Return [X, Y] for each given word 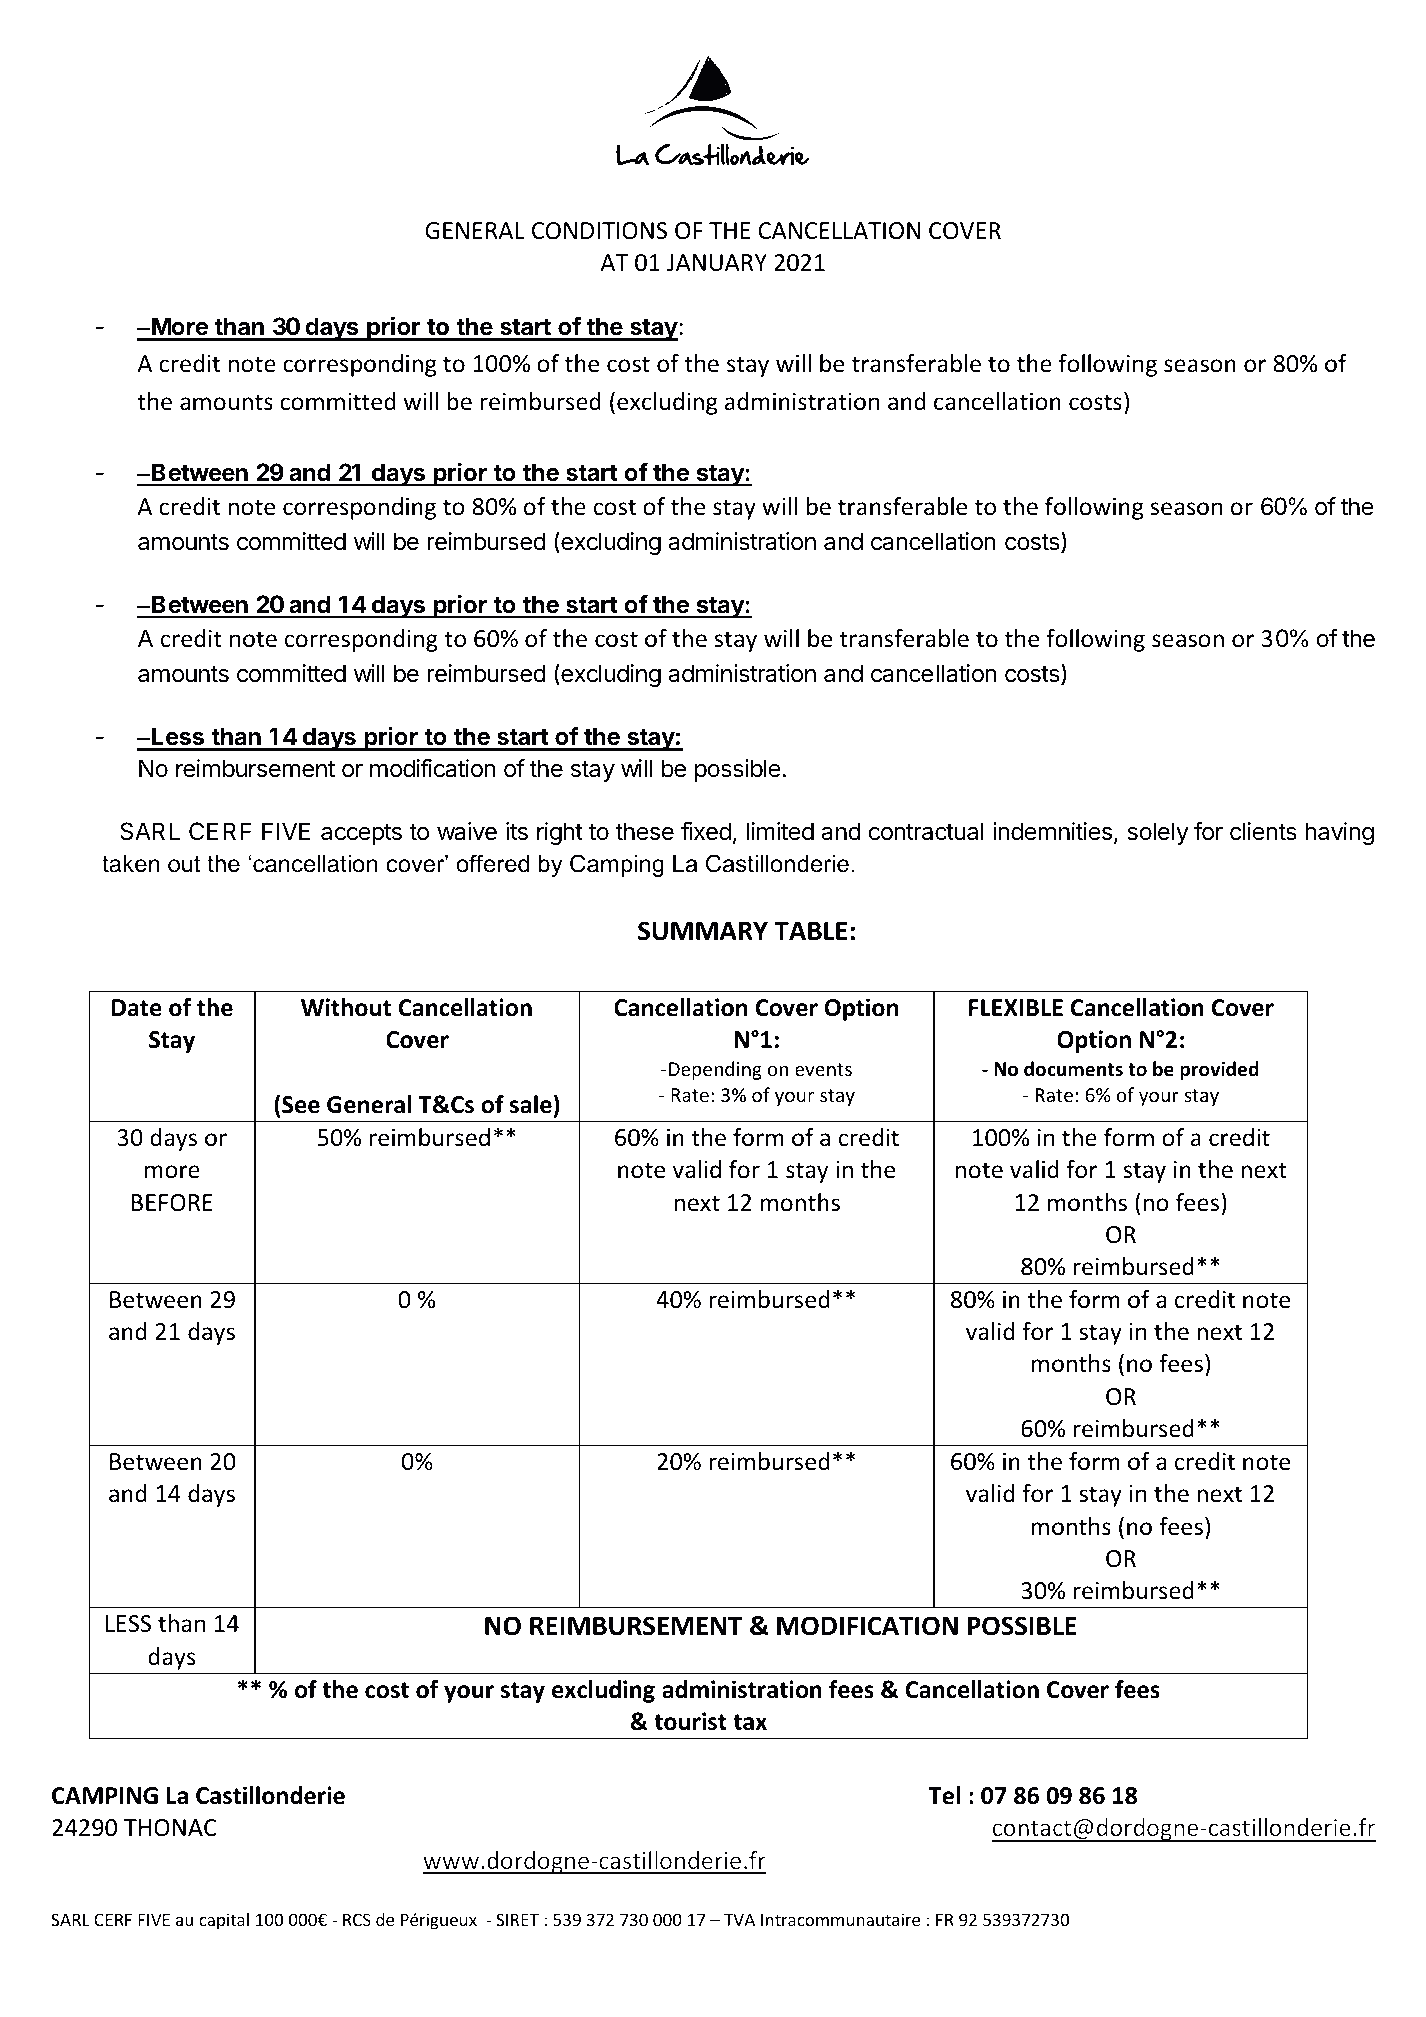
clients [1263, 831]
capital [224, 1921]
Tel [944, 1795]
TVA [739, 1919]
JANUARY [717, 263]
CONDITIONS [599, 231]
